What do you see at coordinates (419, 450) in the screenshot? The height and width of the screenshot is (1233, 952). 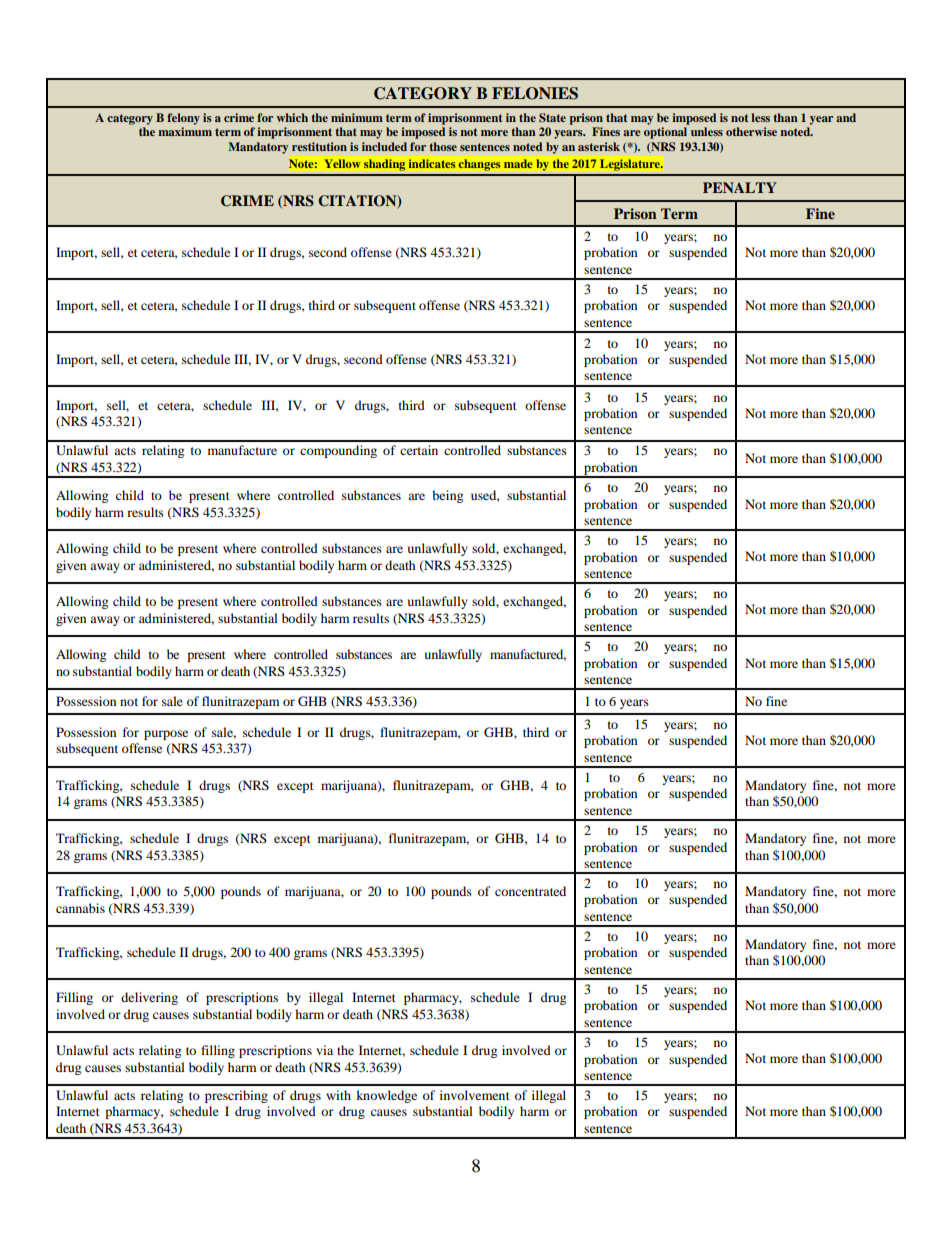 I see `certain` at bounding box center [419, 450].
